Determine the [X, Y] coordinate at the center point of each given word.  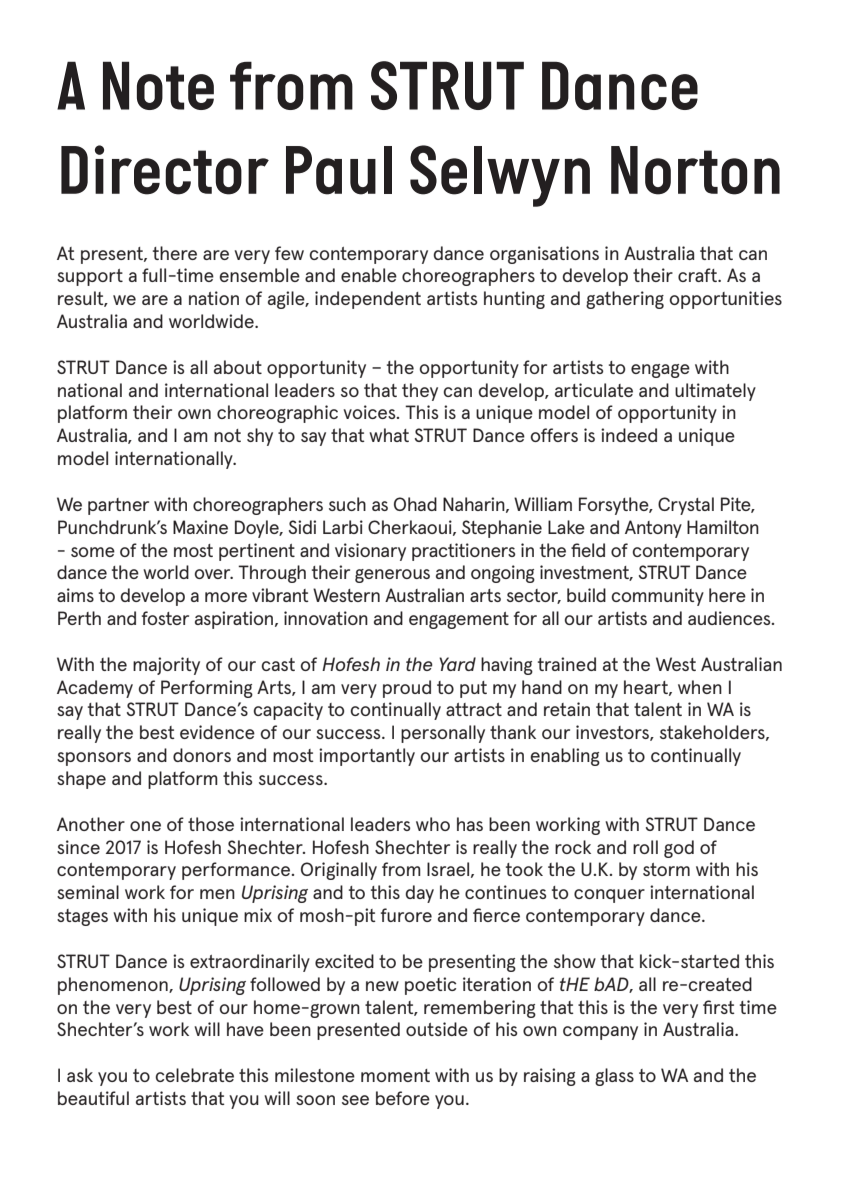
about [238, 367]
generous [392, 576]
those [211, 824]
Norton [695, 170]
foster [165, 618]
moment [395, 1075]
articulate [594, 390]
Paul [339, 170]
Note [158, 85]
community [657, 597]
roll [645, 847]
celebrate [194, 1075]
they [420, 392]
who [433, 824]
